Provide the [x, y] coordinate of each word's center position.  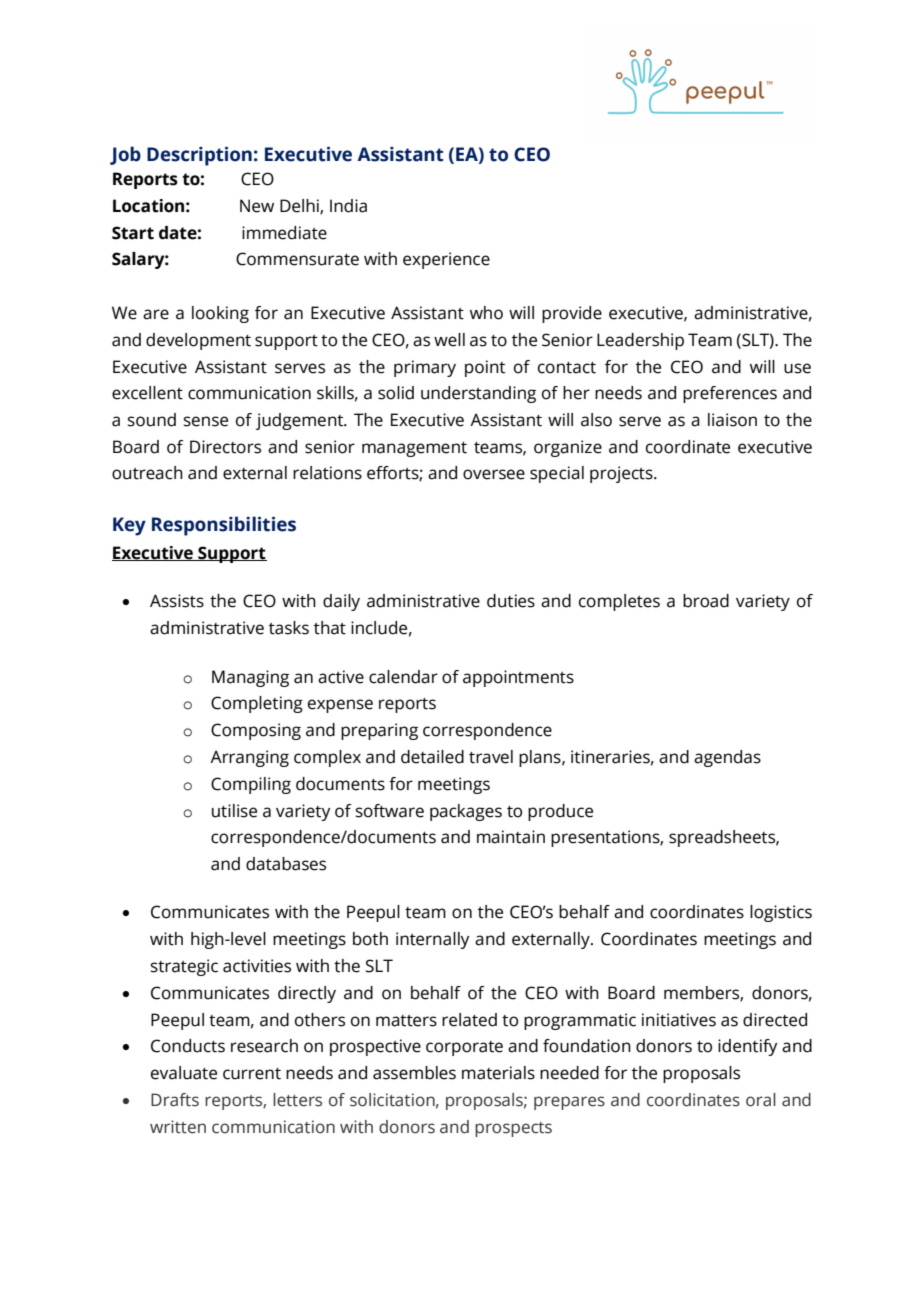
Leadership [640, 341]
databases [286, 864]
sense [206, 421]
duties [511, 601]
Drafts [175, 1100]
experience [446, 260]
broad [706, 601]
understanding [478, 394]
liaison [732, 420]
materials [498, 1073]
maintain [511, 837]
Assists [177, 601]
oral [761, 1100]
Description [199, 156]
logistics [781, 913]
